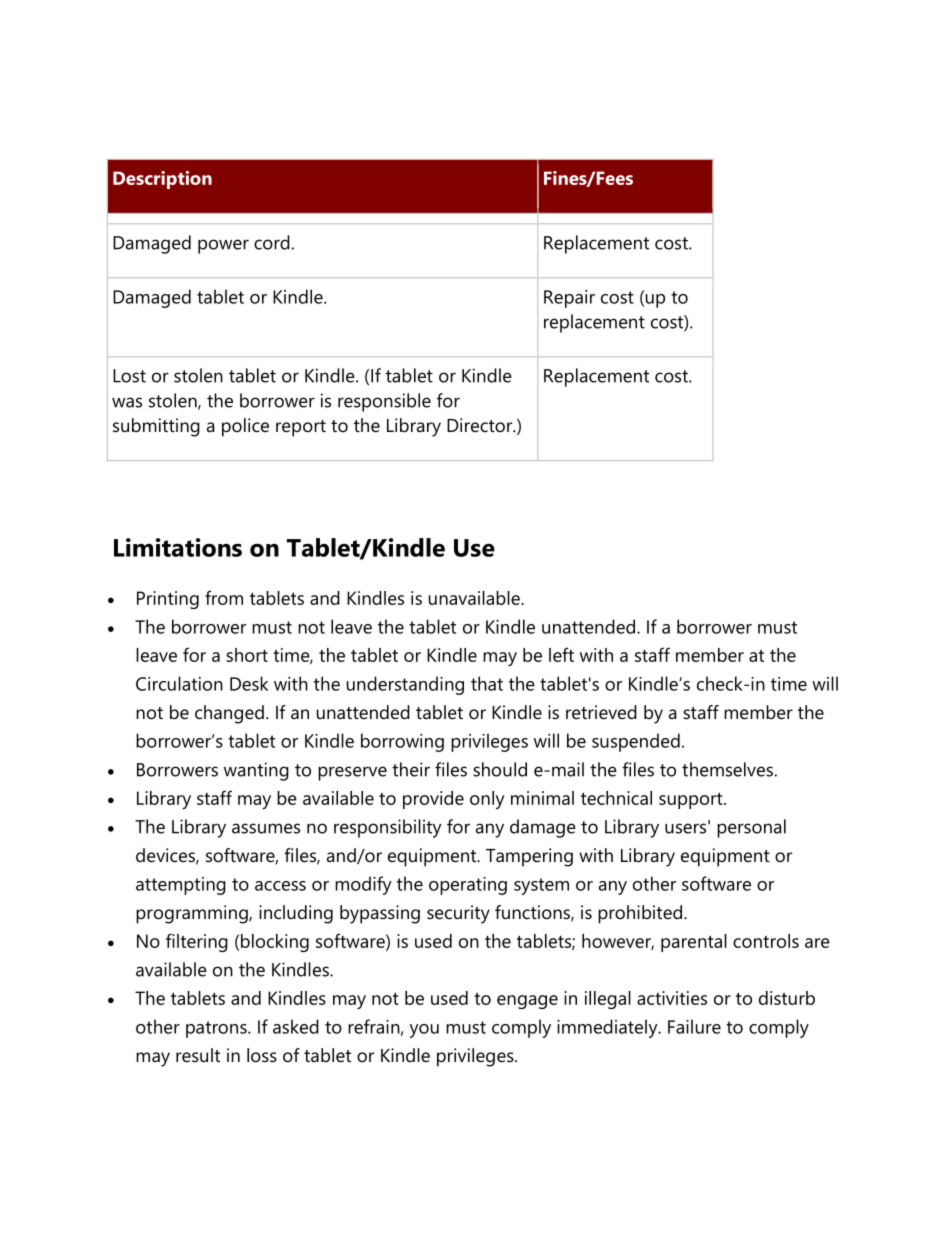 The width and height of the screenshot is (952, 1233). Describe the element at coordinates (608, 1028) in the screenshot. I see `immediately` at that location.
